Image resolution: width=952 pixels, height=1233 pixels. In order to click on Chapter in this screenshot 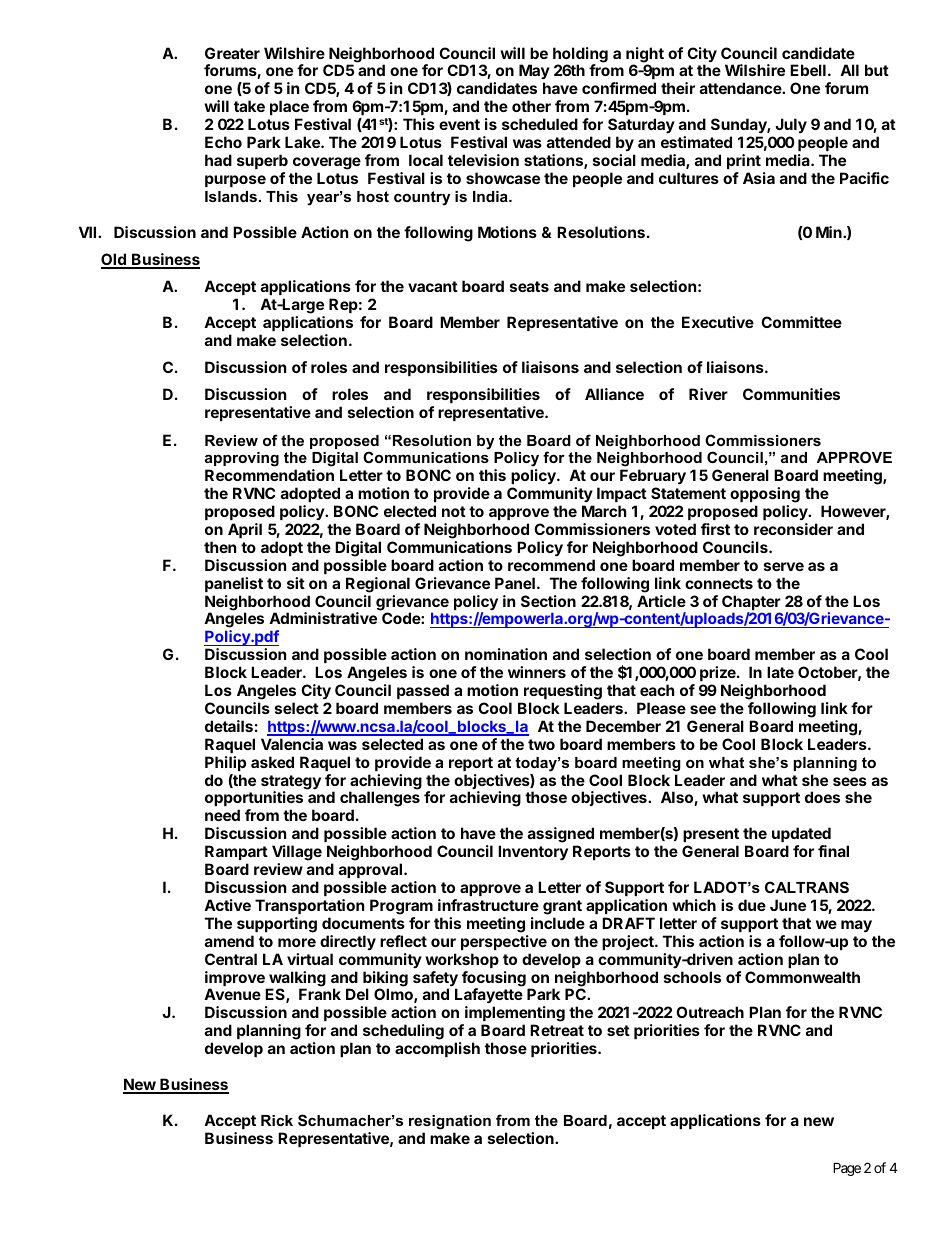, I will do `click(751, 604)`.
